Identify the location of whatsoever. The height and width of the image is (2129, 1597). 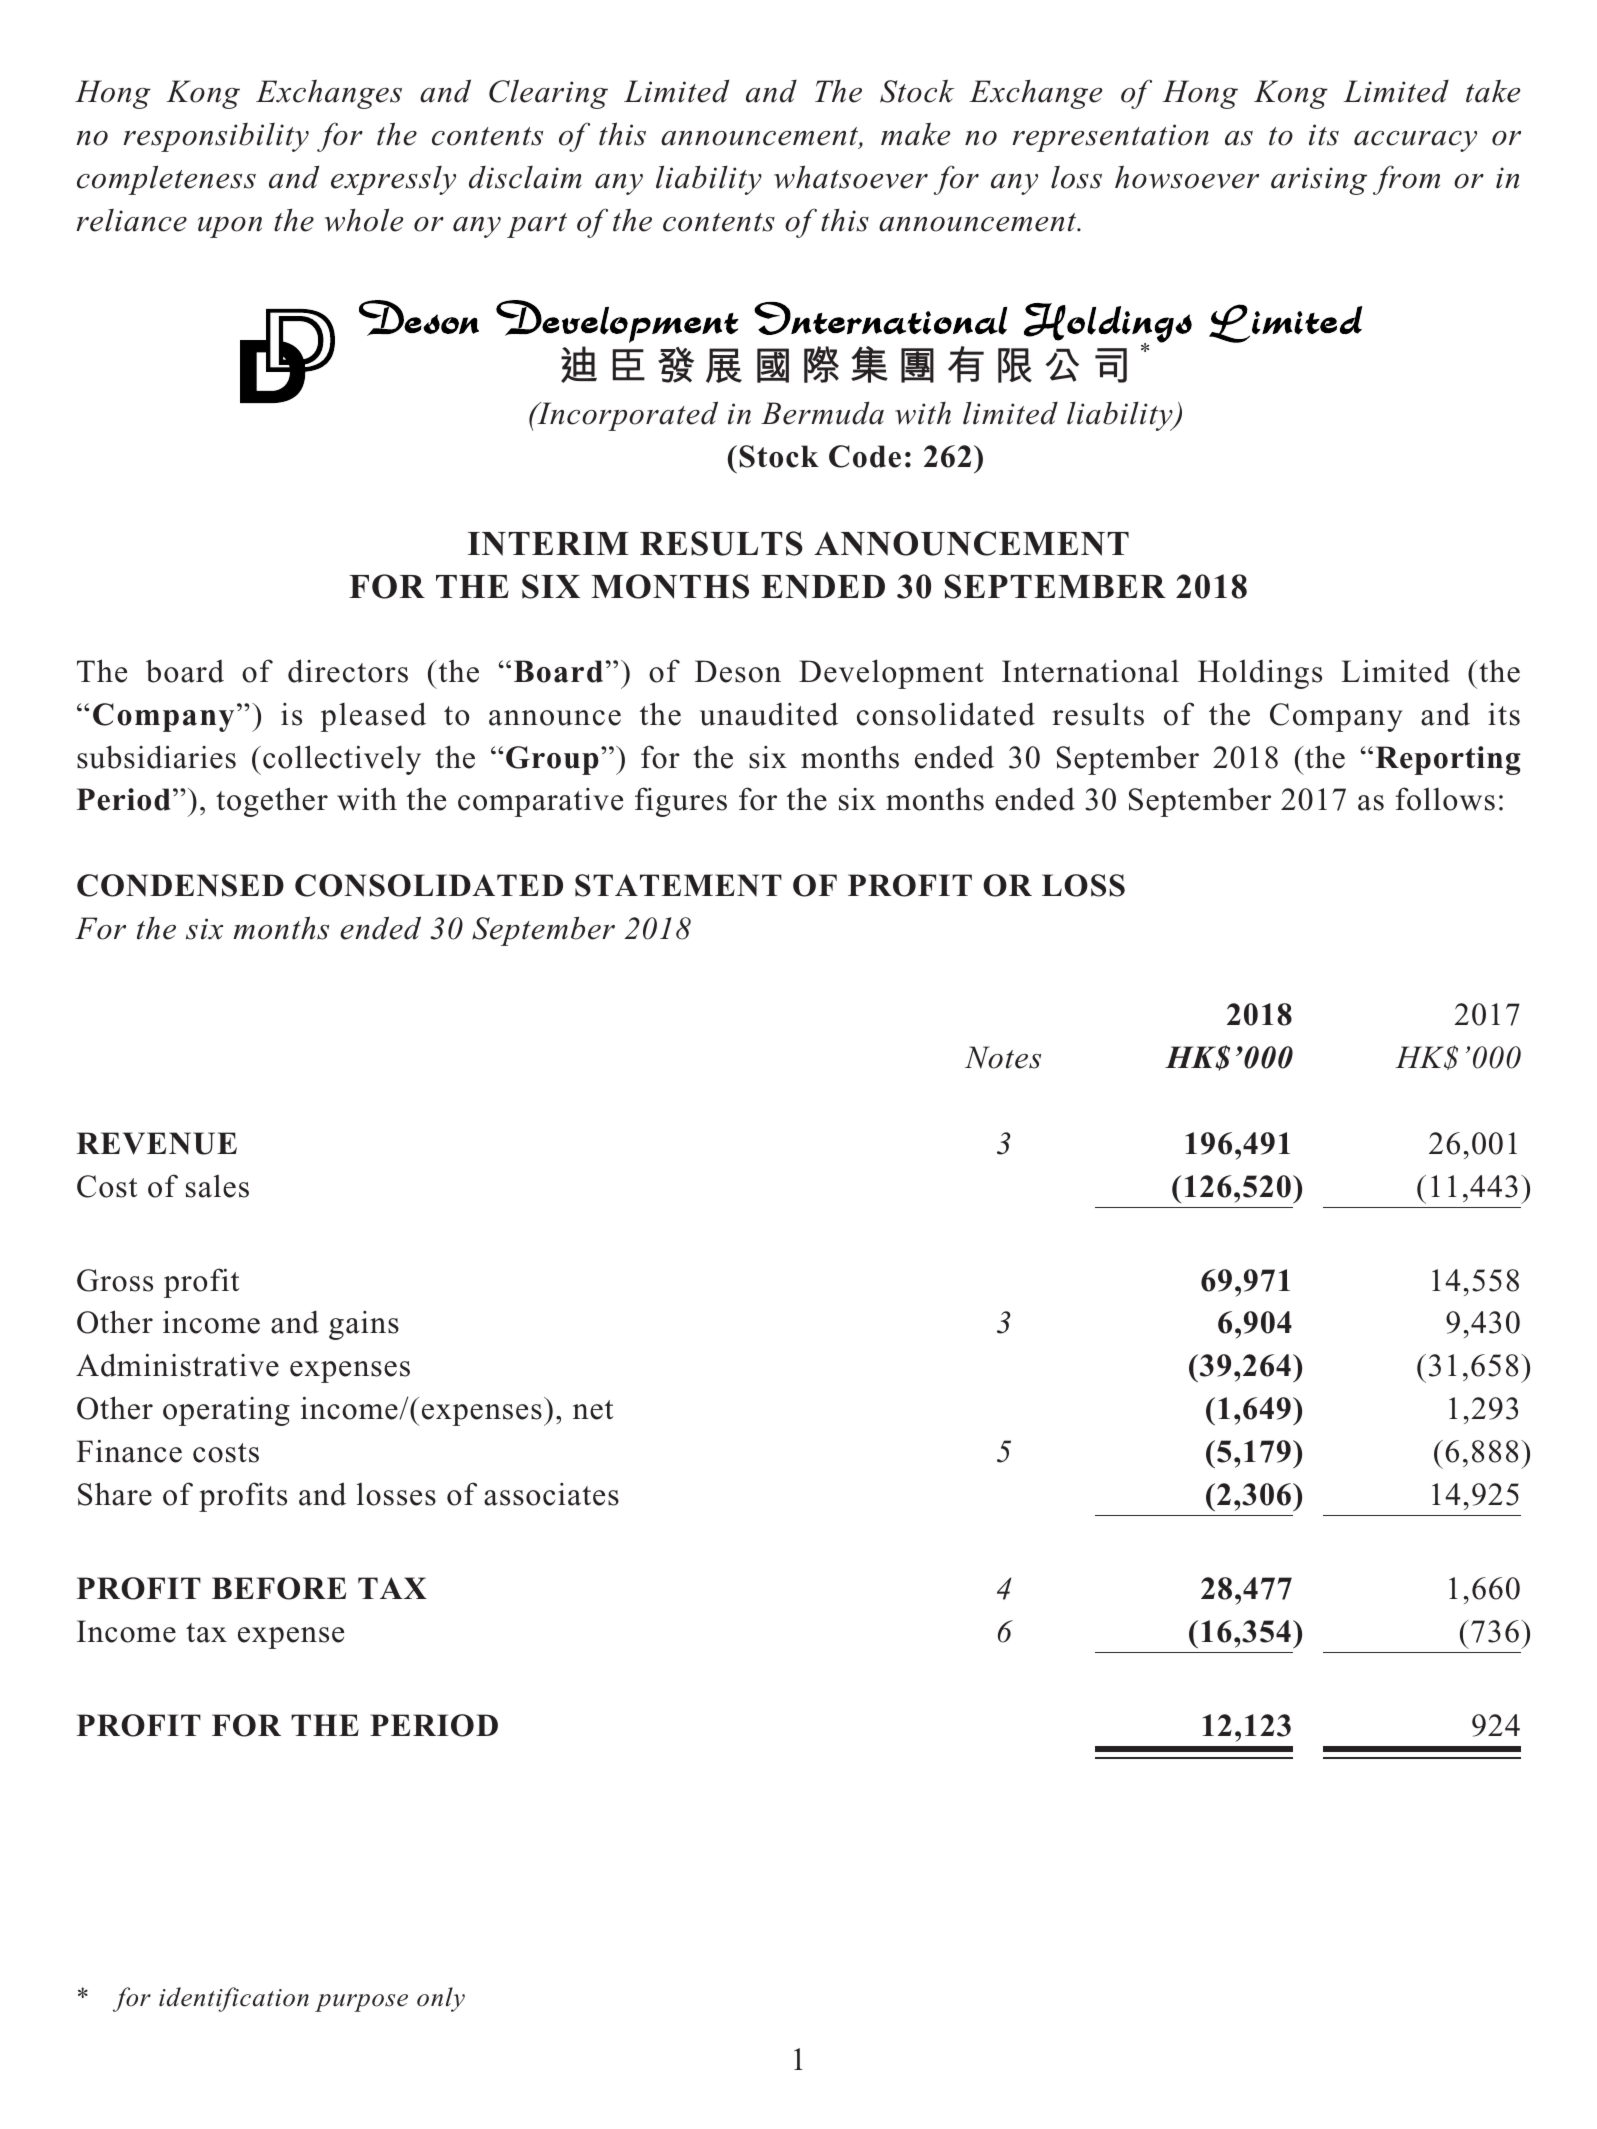
(851, 177).
